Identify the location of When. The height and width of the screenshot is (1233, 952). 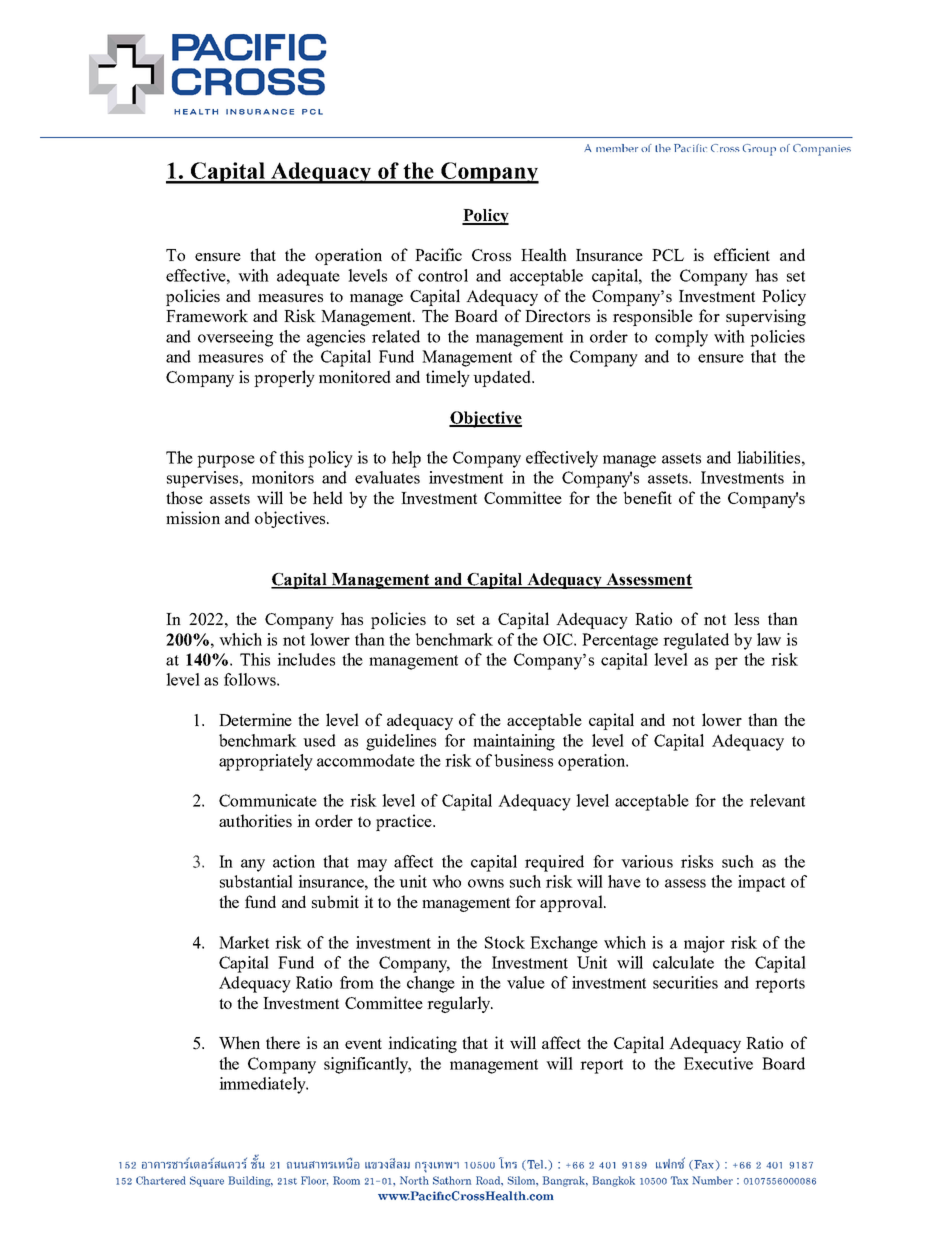
(239, 1042).
